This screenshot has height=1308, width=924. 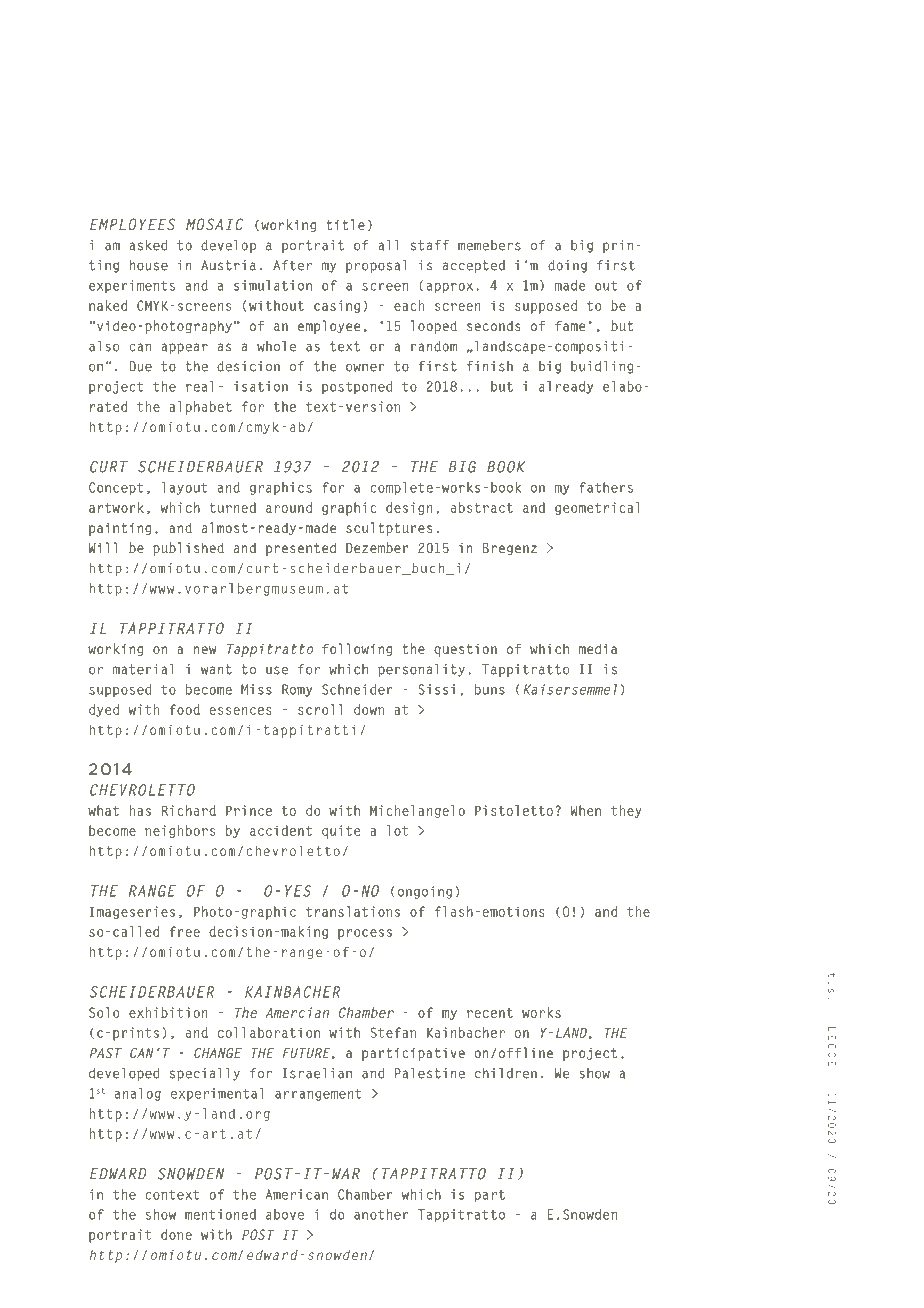 I want to click on done, so click(x=176, y=1234).
